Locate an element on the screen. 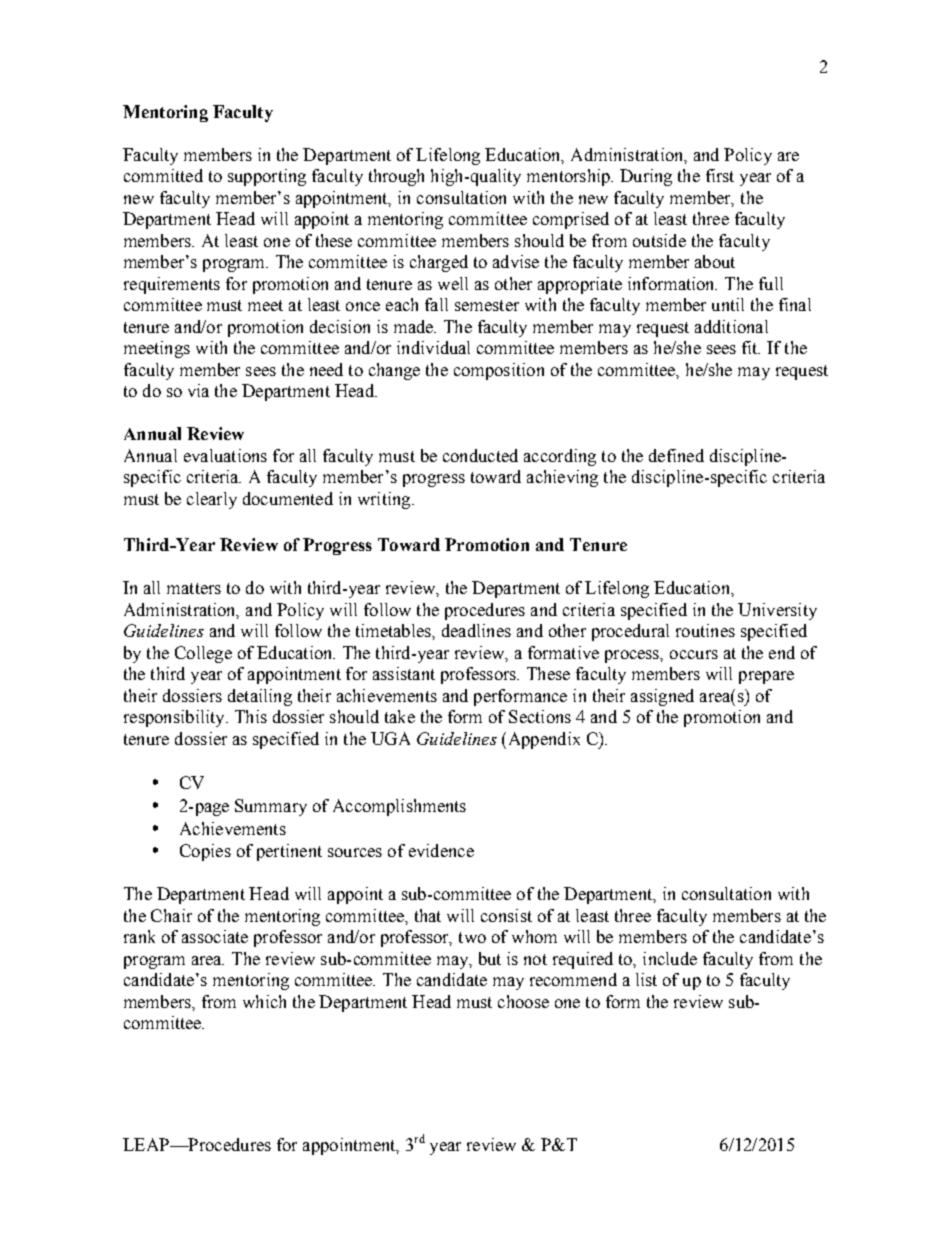  Accomplishments is located at coordinates (399, 807).
